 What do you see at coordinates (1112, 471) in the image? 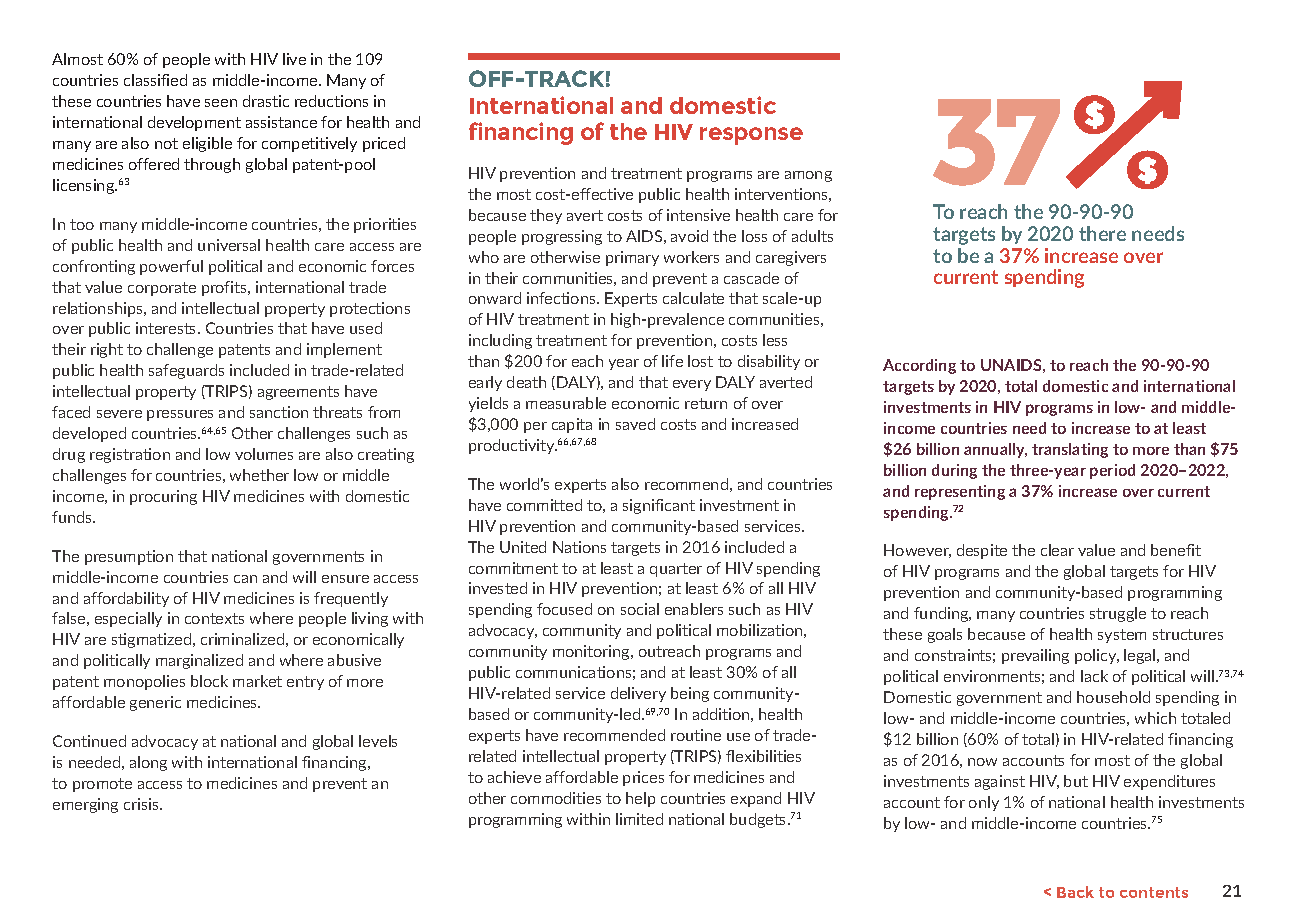
I see `period` at bounding box center [1112, 471].
